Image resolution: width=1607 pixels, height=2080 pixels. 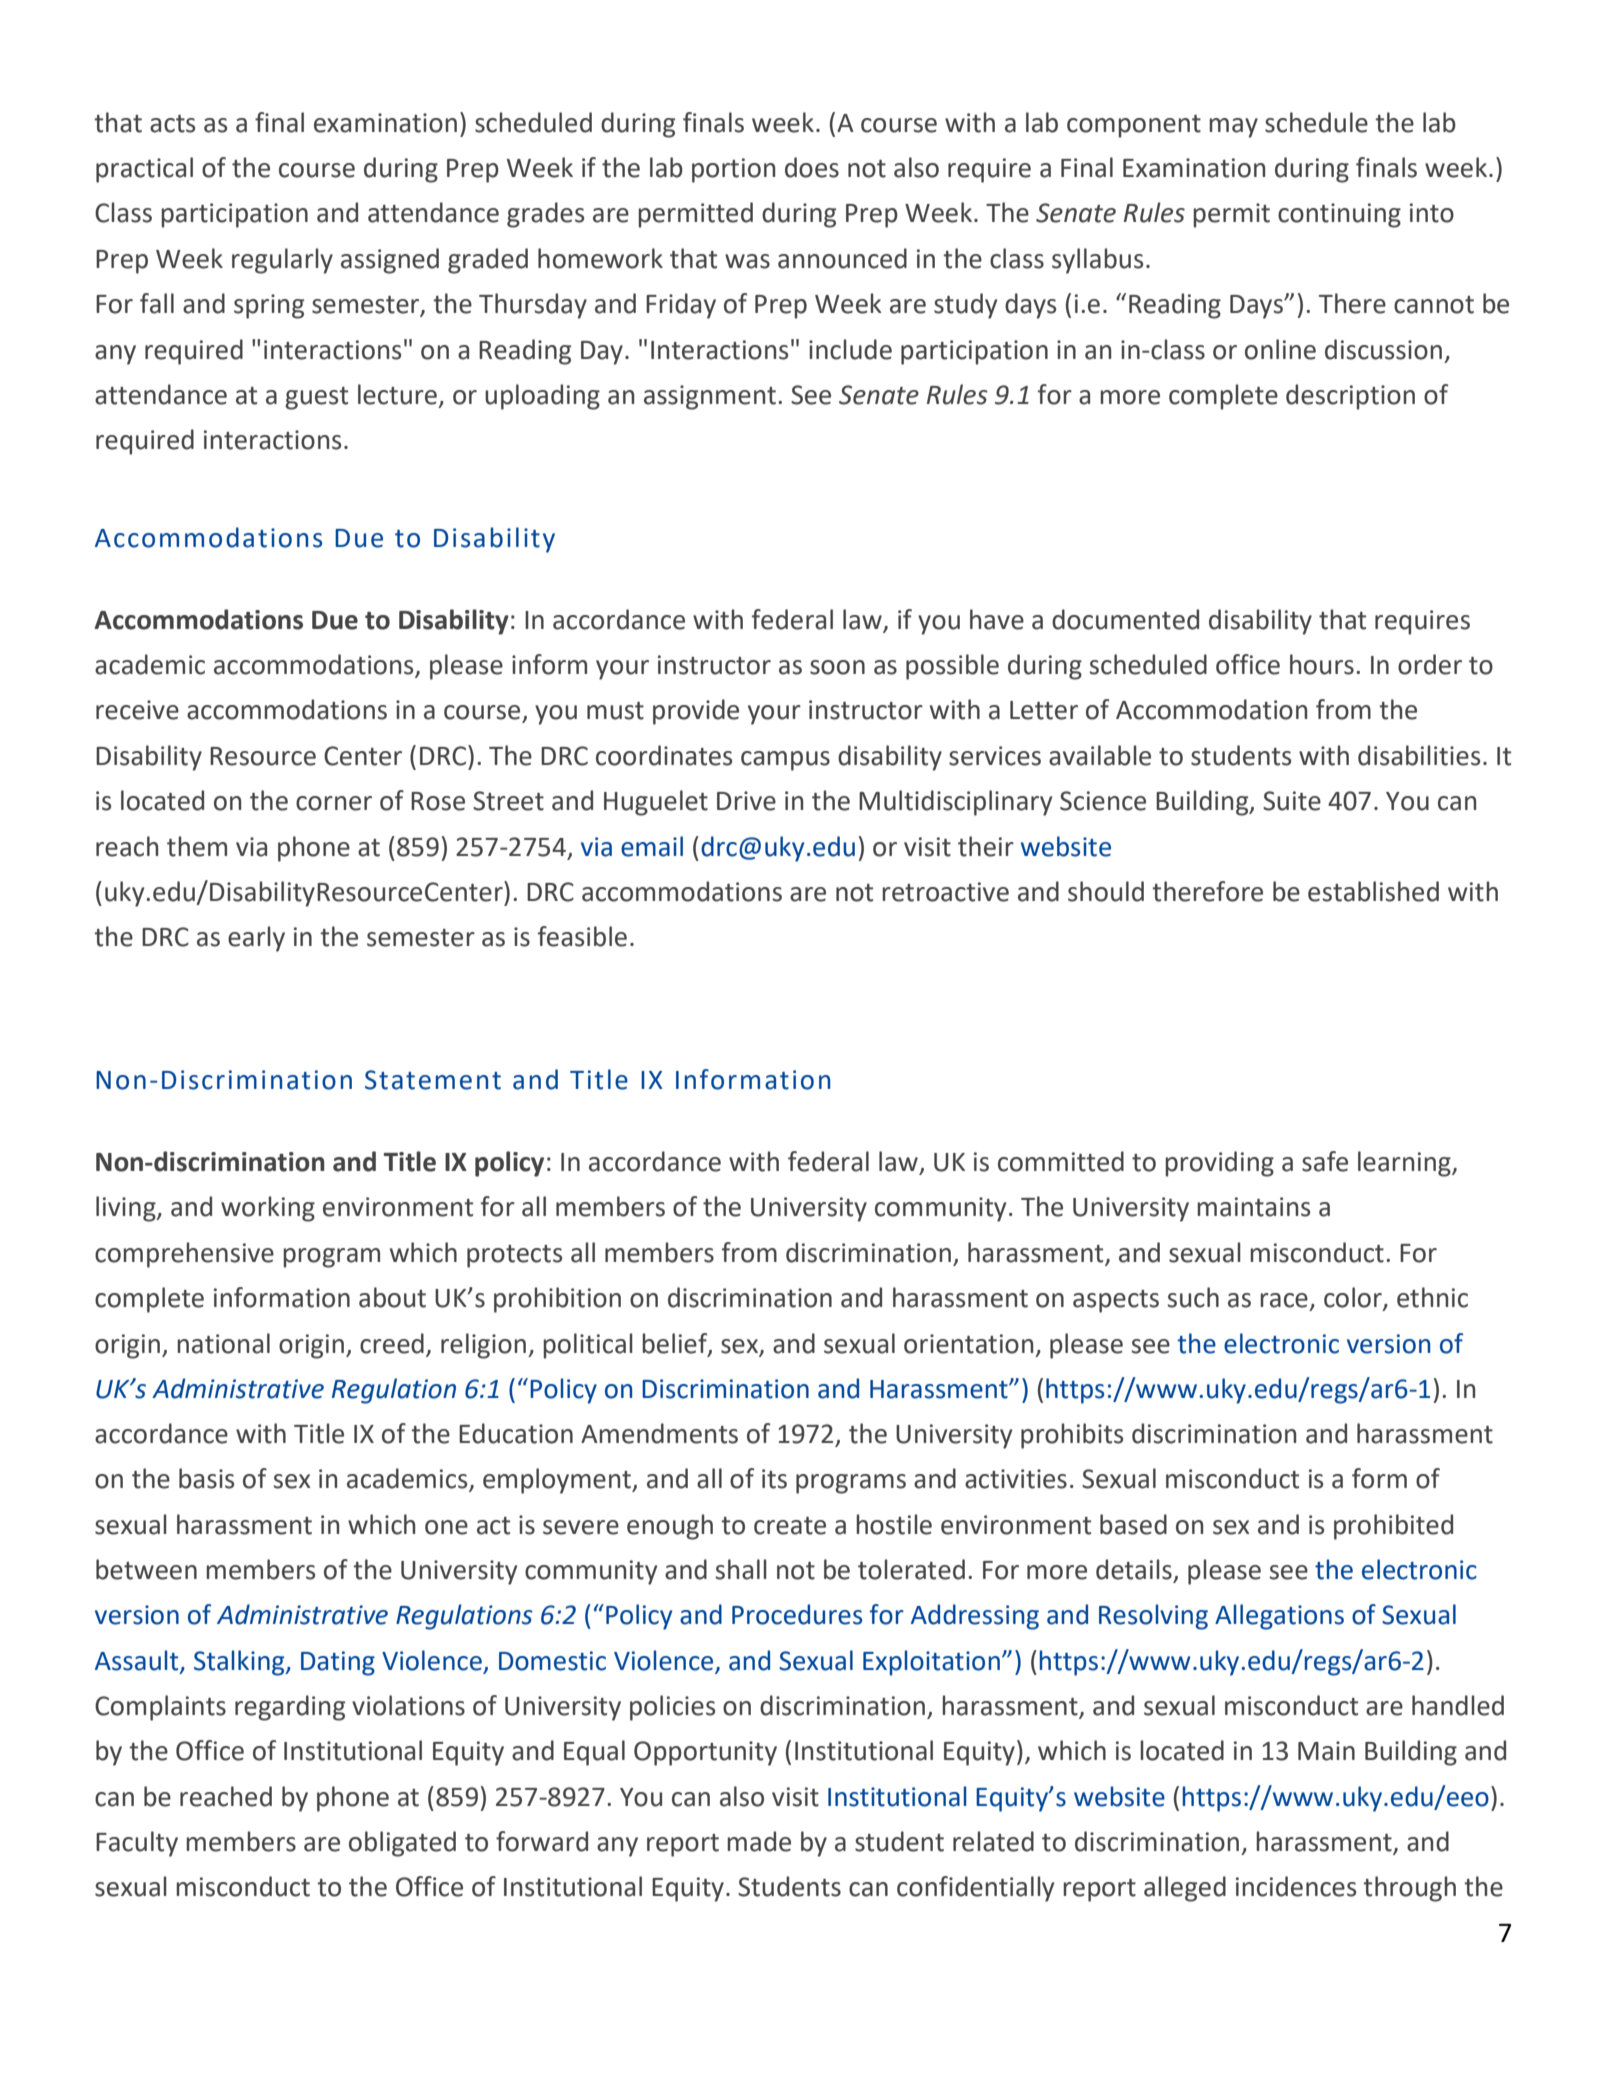 I want to click on retroactive, so click(x=945, y=892).
